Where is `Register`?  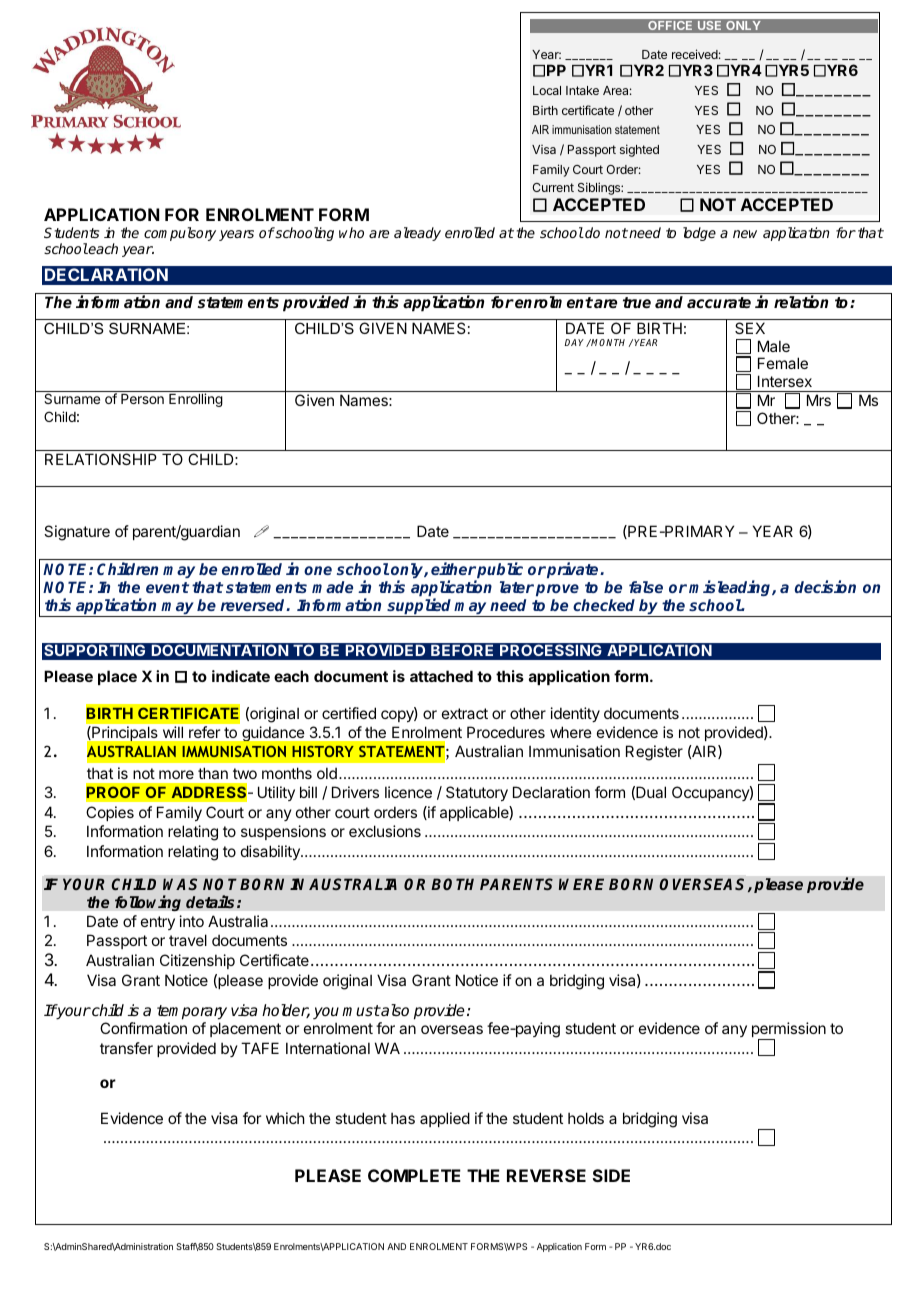
Register is located at coordinates (654, 753).
